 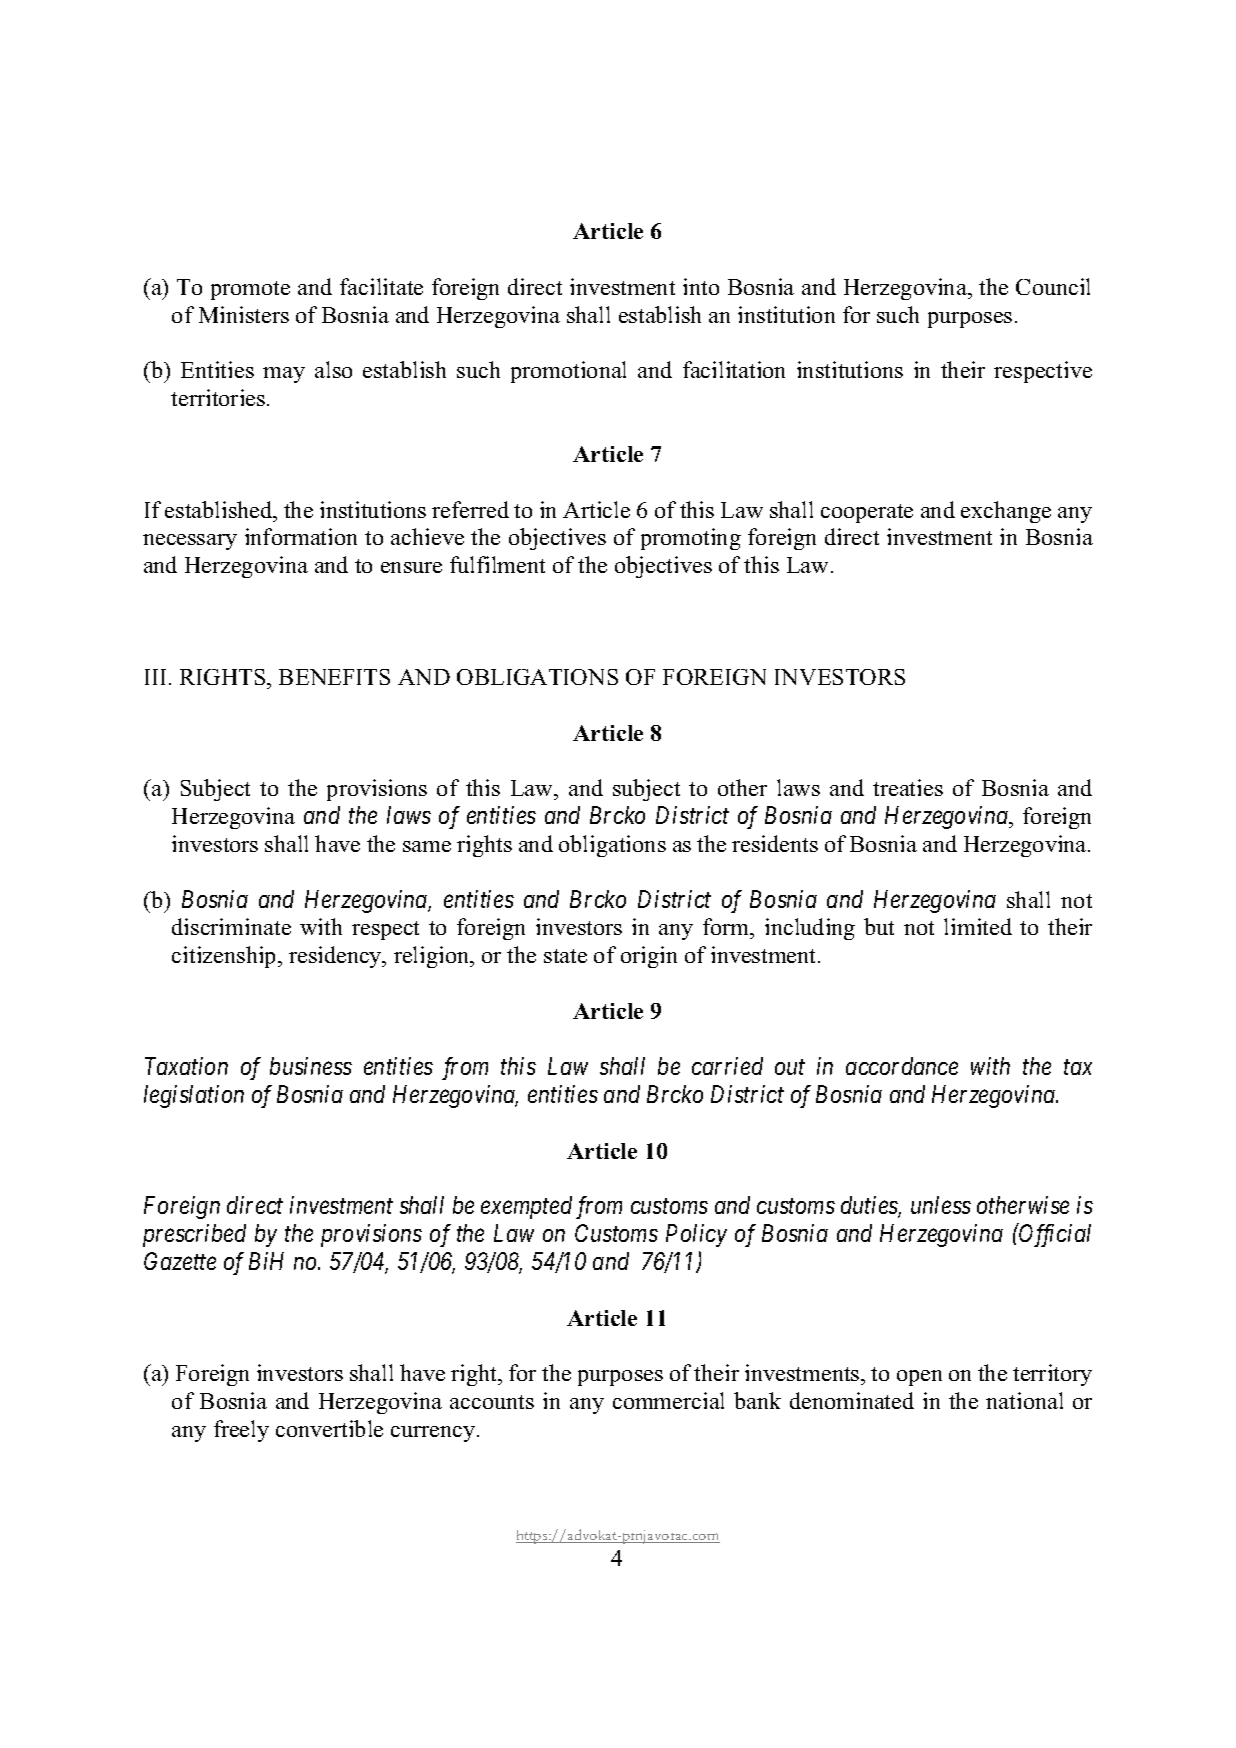 What do you see at coordinates (568, 372) in the screenshot?
I see `promotional` at bounding box center [568, 372].
